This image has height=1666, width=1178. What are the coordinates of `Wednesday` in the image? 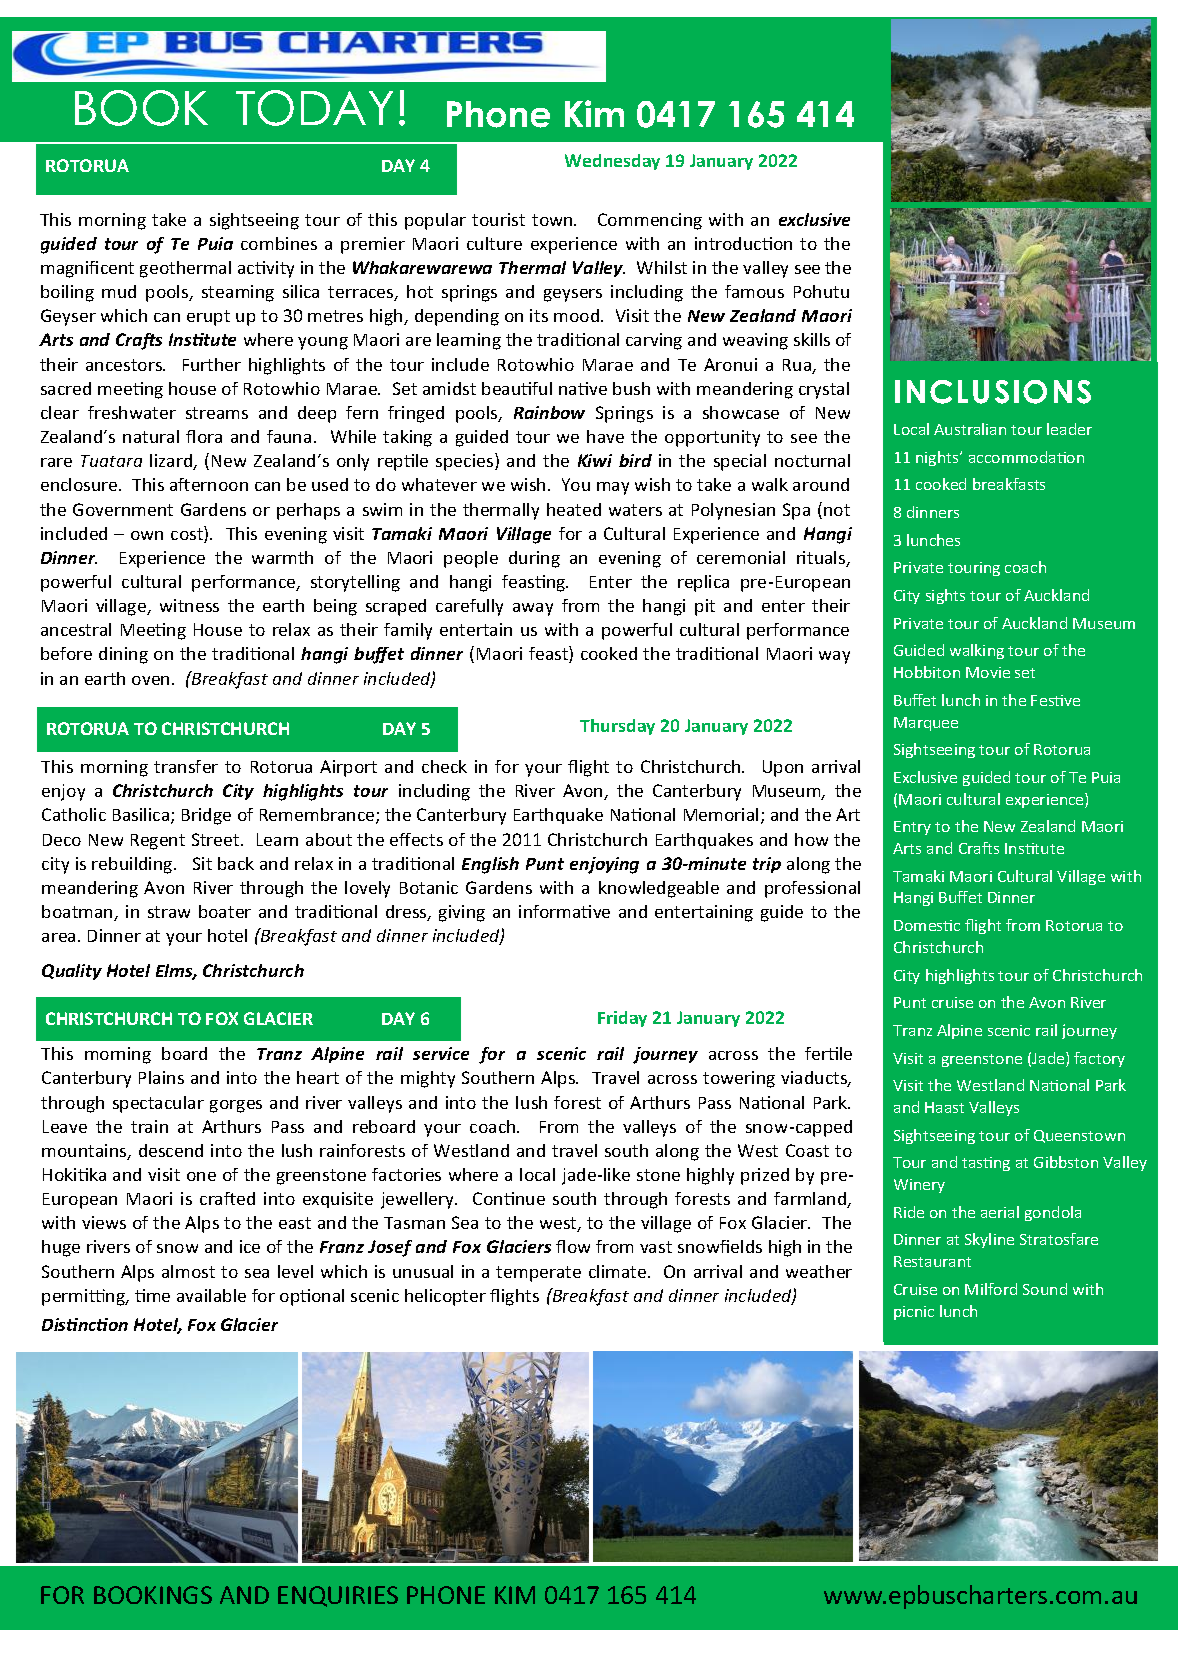 It's located at (612, 162).
